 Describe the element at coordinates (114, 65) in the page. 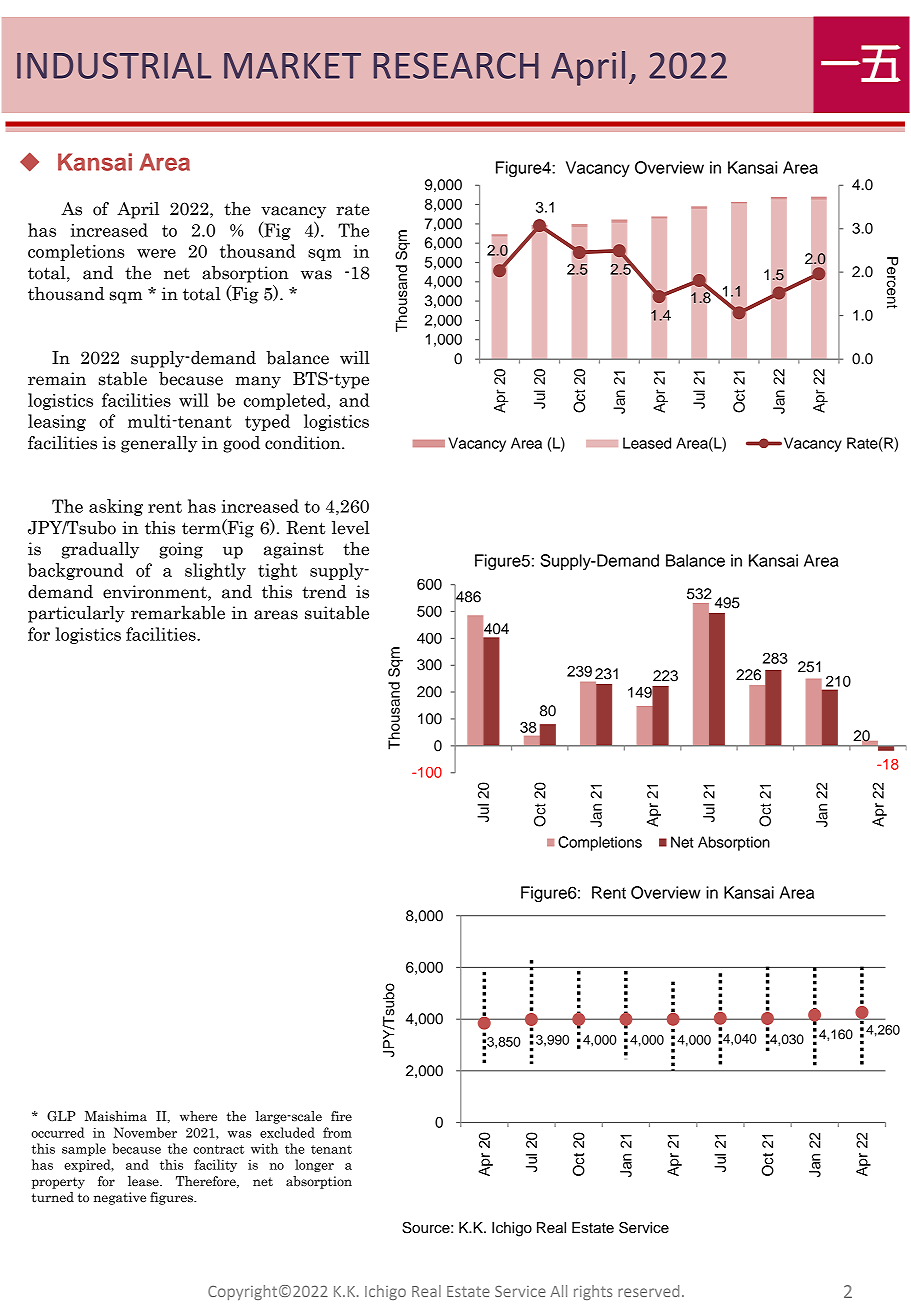

I see `INDUSTRIAL` at that location.
